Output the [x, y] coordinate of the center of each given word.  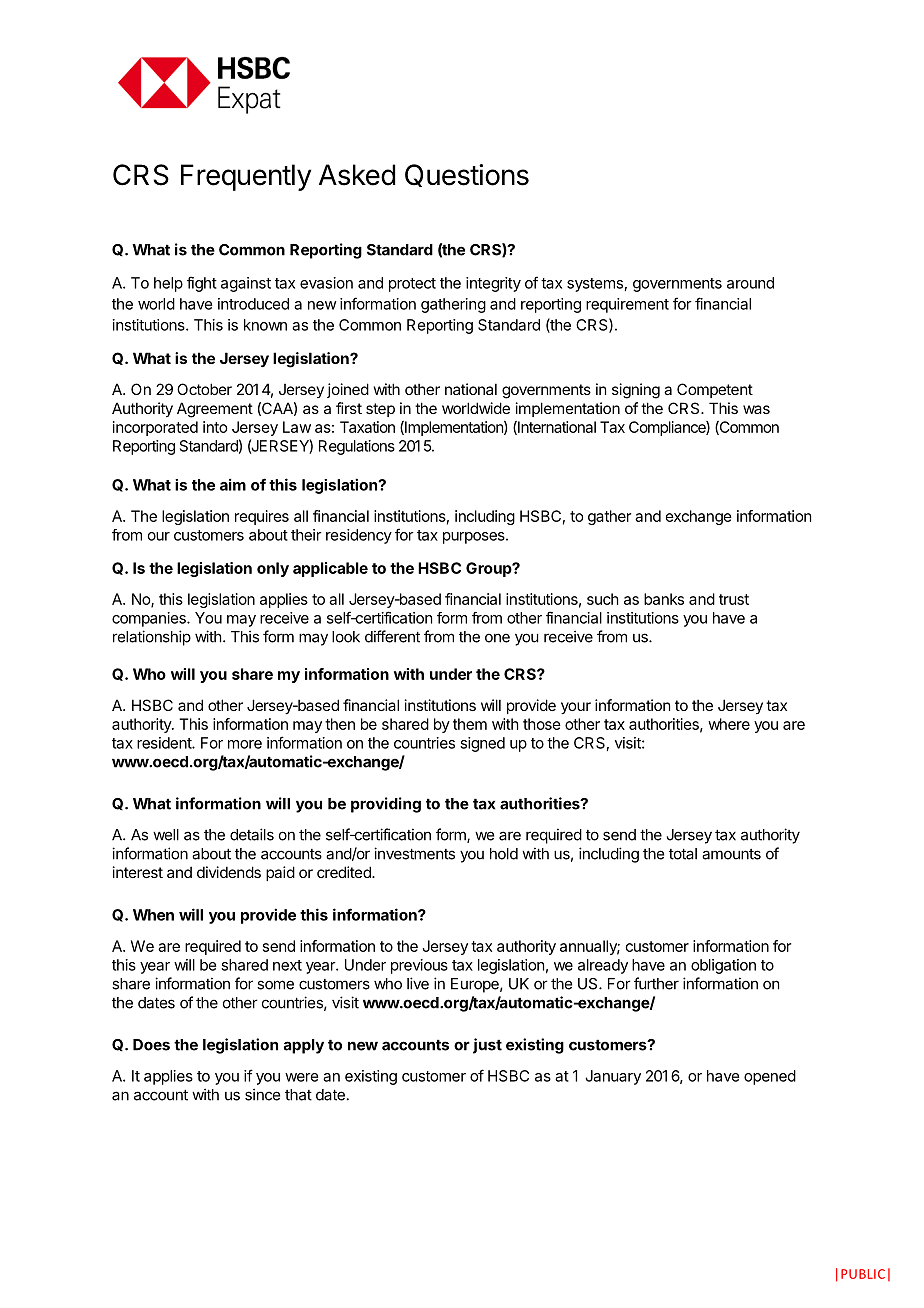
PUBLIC [863, 1274]
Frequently [246, 177]
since [262, 1094]
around [750, 283]
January [613, 1077]
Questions [467, 175]
